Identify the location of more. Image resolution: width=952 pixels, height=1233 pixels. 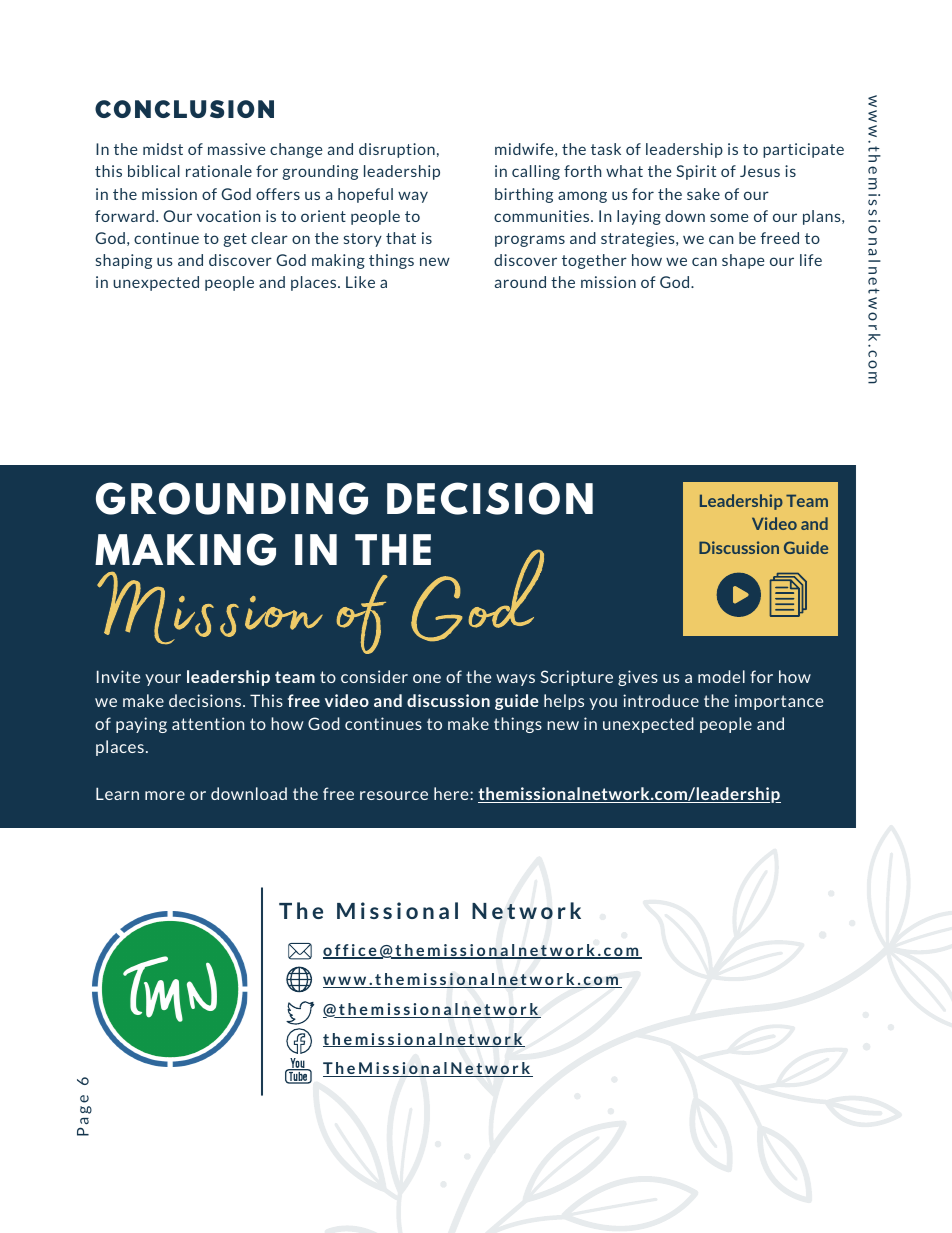
(165, 795).
